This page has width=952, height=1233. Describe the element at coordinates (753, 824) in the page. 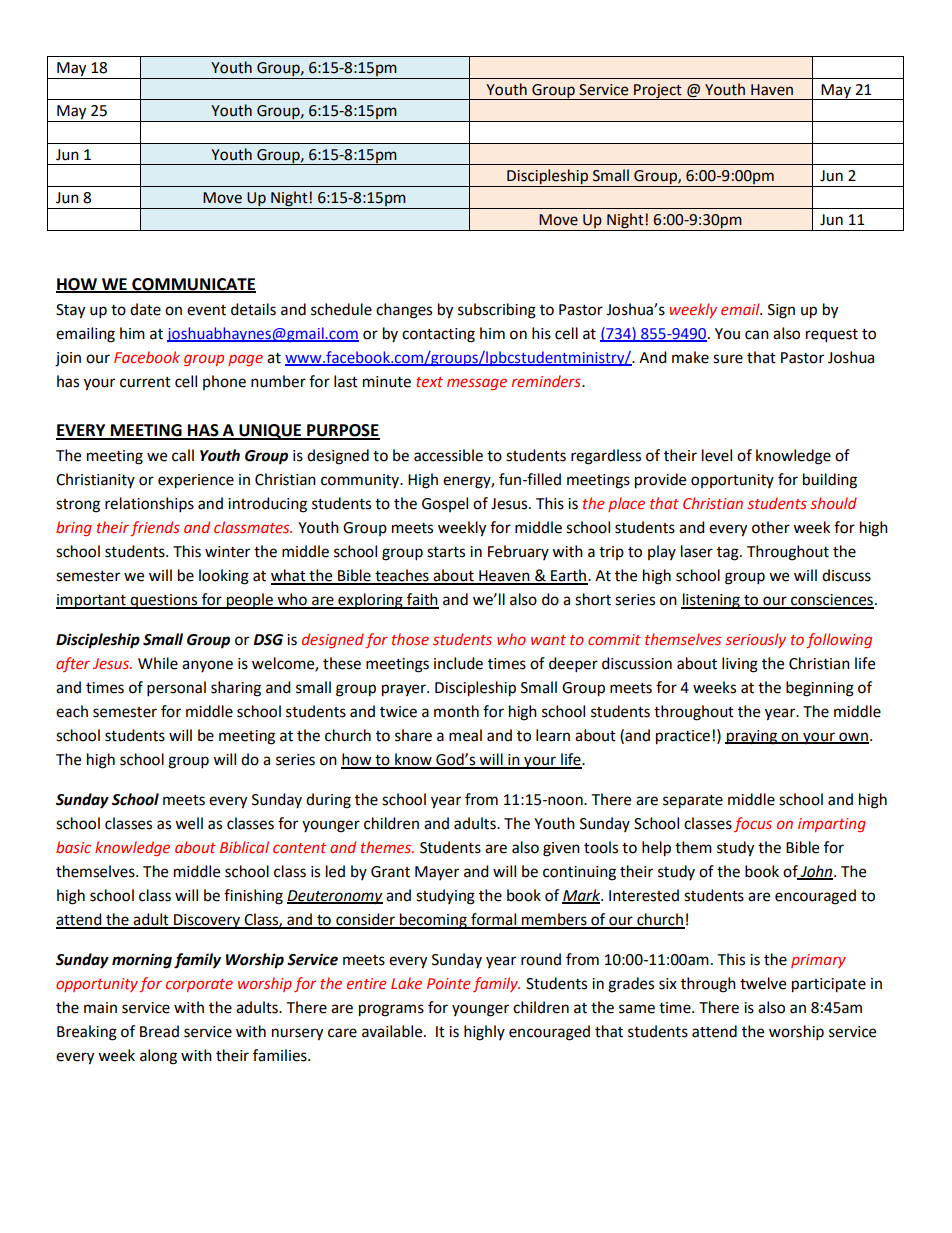

I see `focus` at that location.
